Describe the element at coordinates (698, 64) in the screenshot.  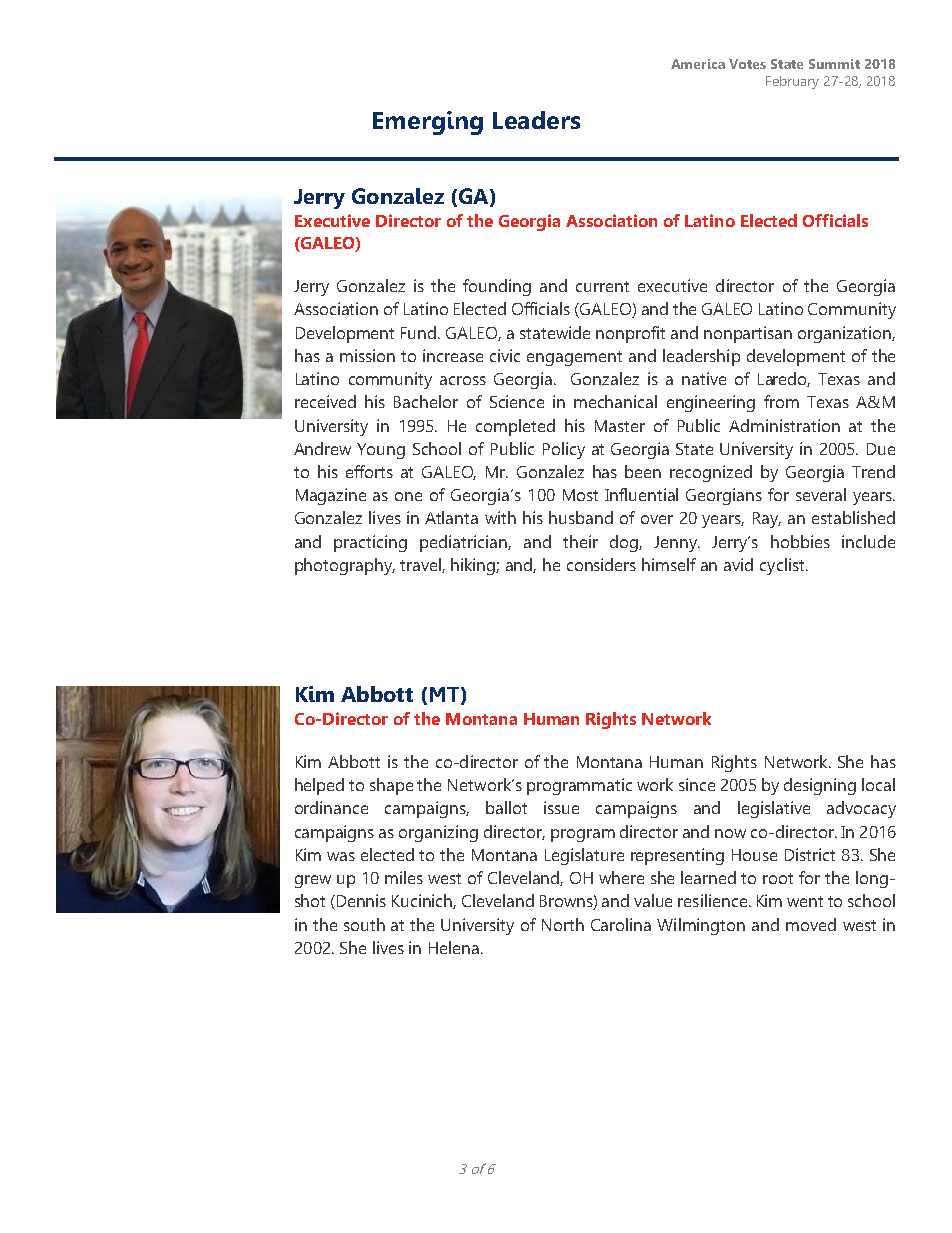
I see `America` at that location.
